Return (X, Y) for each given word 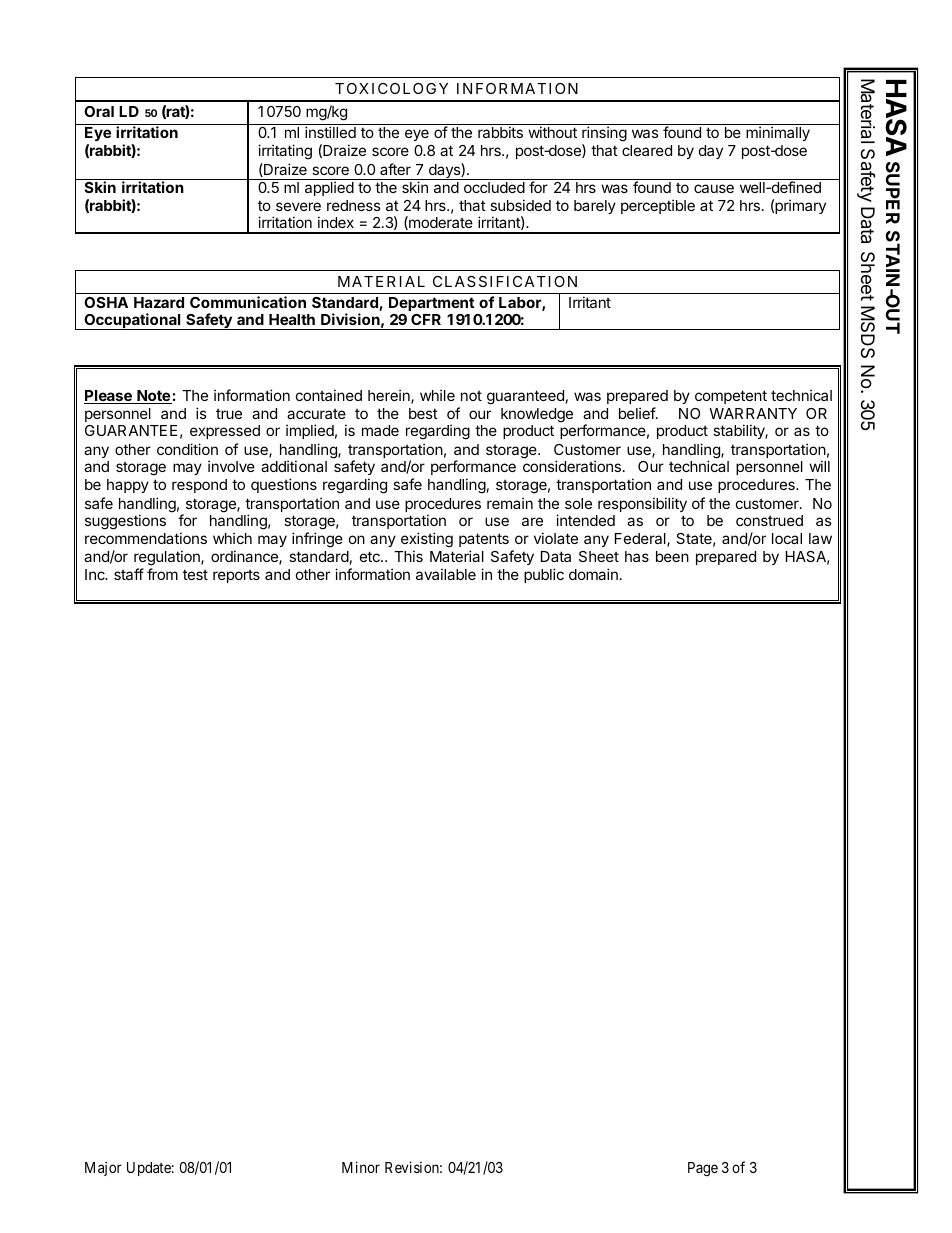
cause (714, 188)
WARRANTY (753, 413)
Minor (361, 1167)
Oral (99, 111)
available (446, 574)
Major (103, 1168)
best (423, 413)
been (672, 556)
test (195, 574)
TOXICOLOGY (391, 88)
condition (187, 449)
